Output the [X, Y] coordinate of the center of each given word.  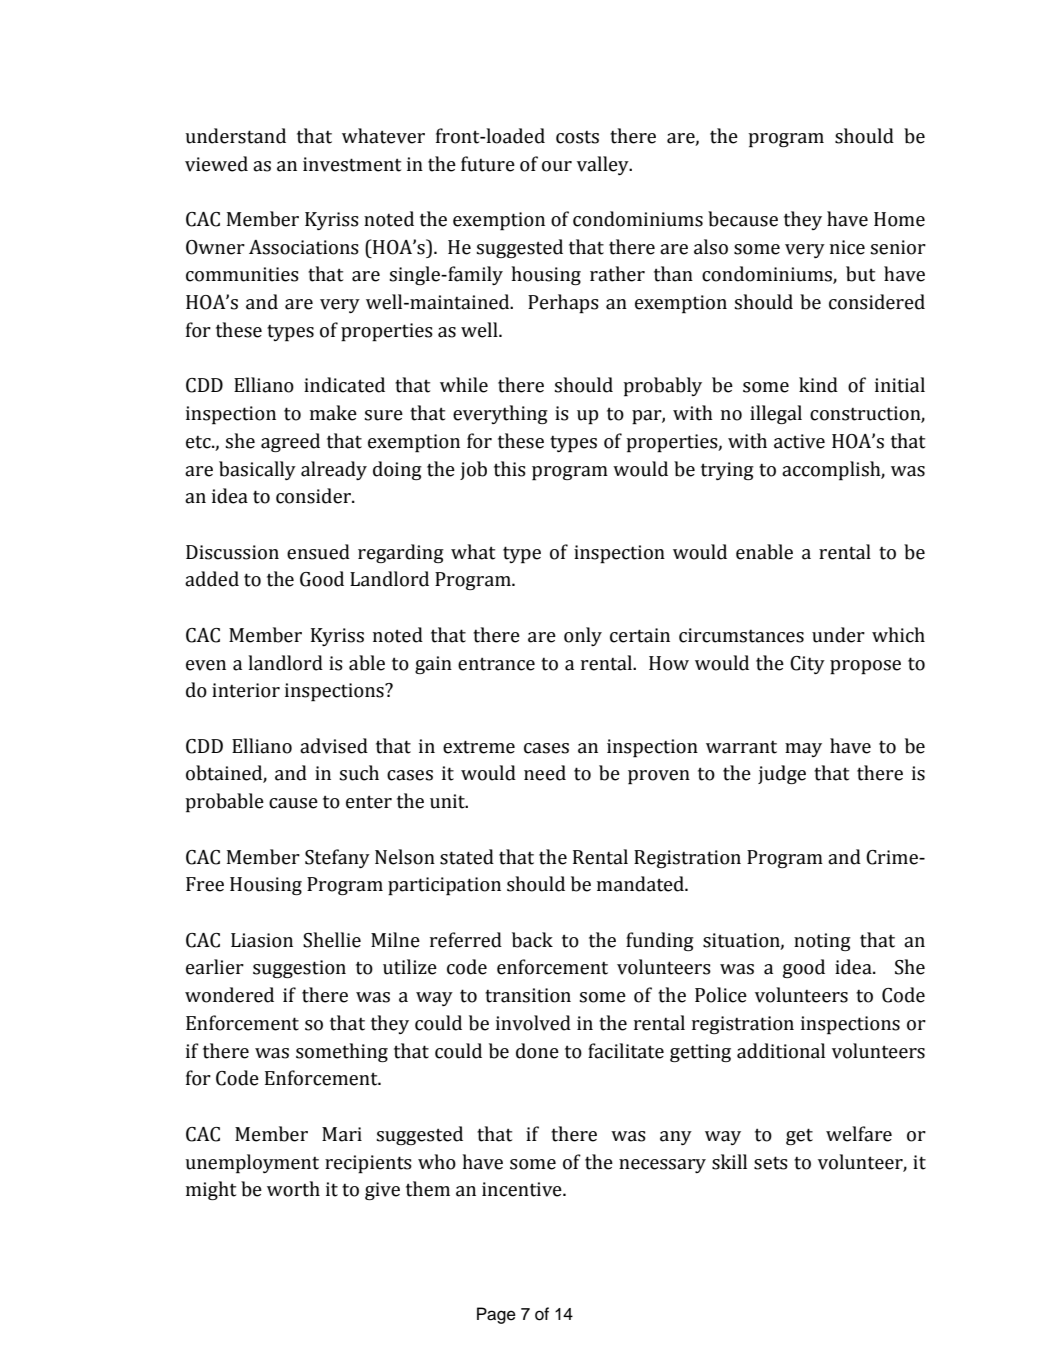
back [532, 940]
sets [771, 1163]
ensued [318, 552]
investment [352, 164]
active [799, 441]
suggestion [299, 969]
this [510, 469]
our [557, 166]
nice [847, 247]
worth [293, 1189]
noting [822, 942]
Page [496, 1315]
